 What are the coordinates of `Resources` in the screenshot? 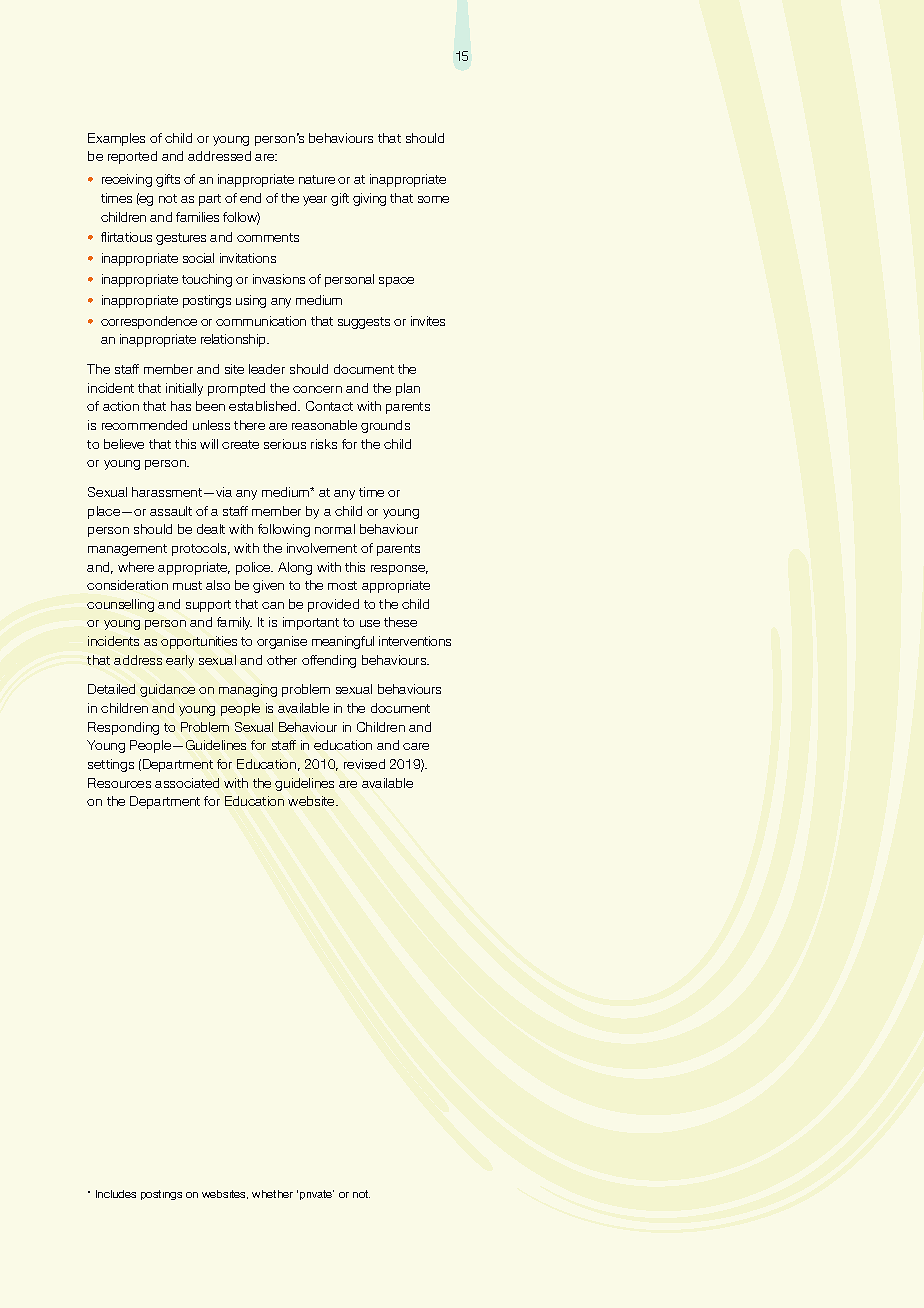 It's located at (119, 783).
